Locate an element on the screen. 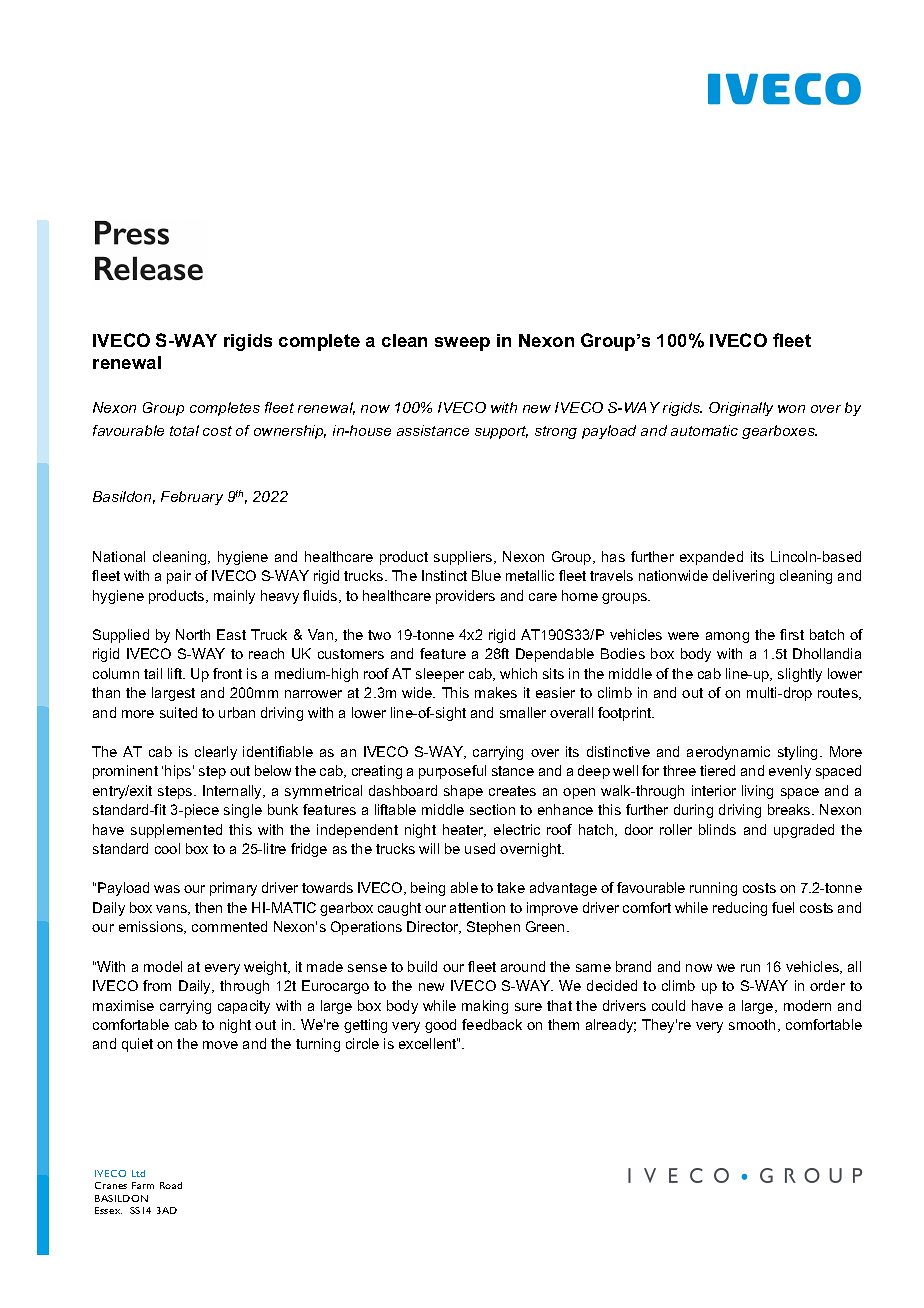 This screenshot has height=1308, width=924. excellent is located at coordinates (428, 1043).
